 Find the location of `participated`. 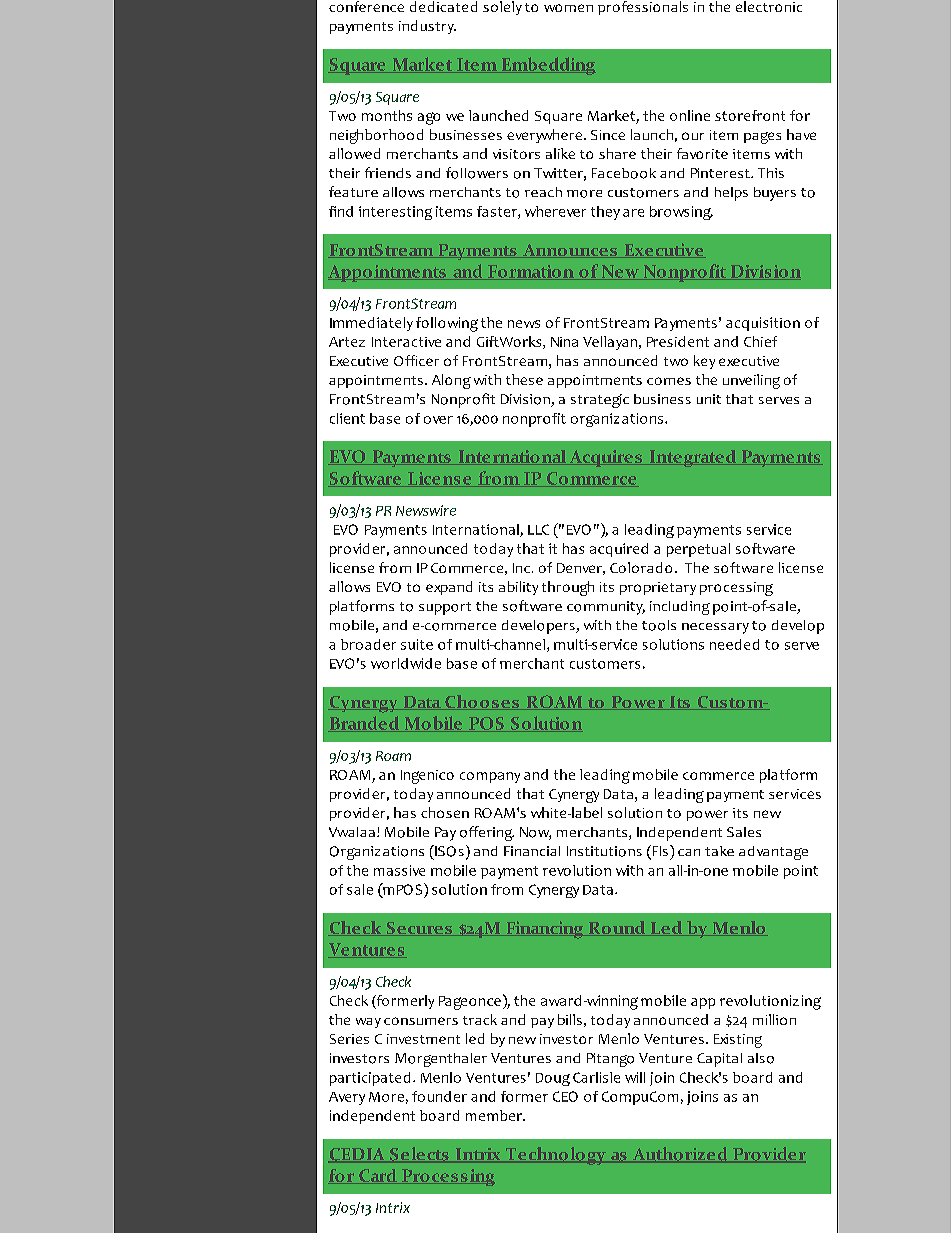

participated is located at coordinates (370, 1079).
